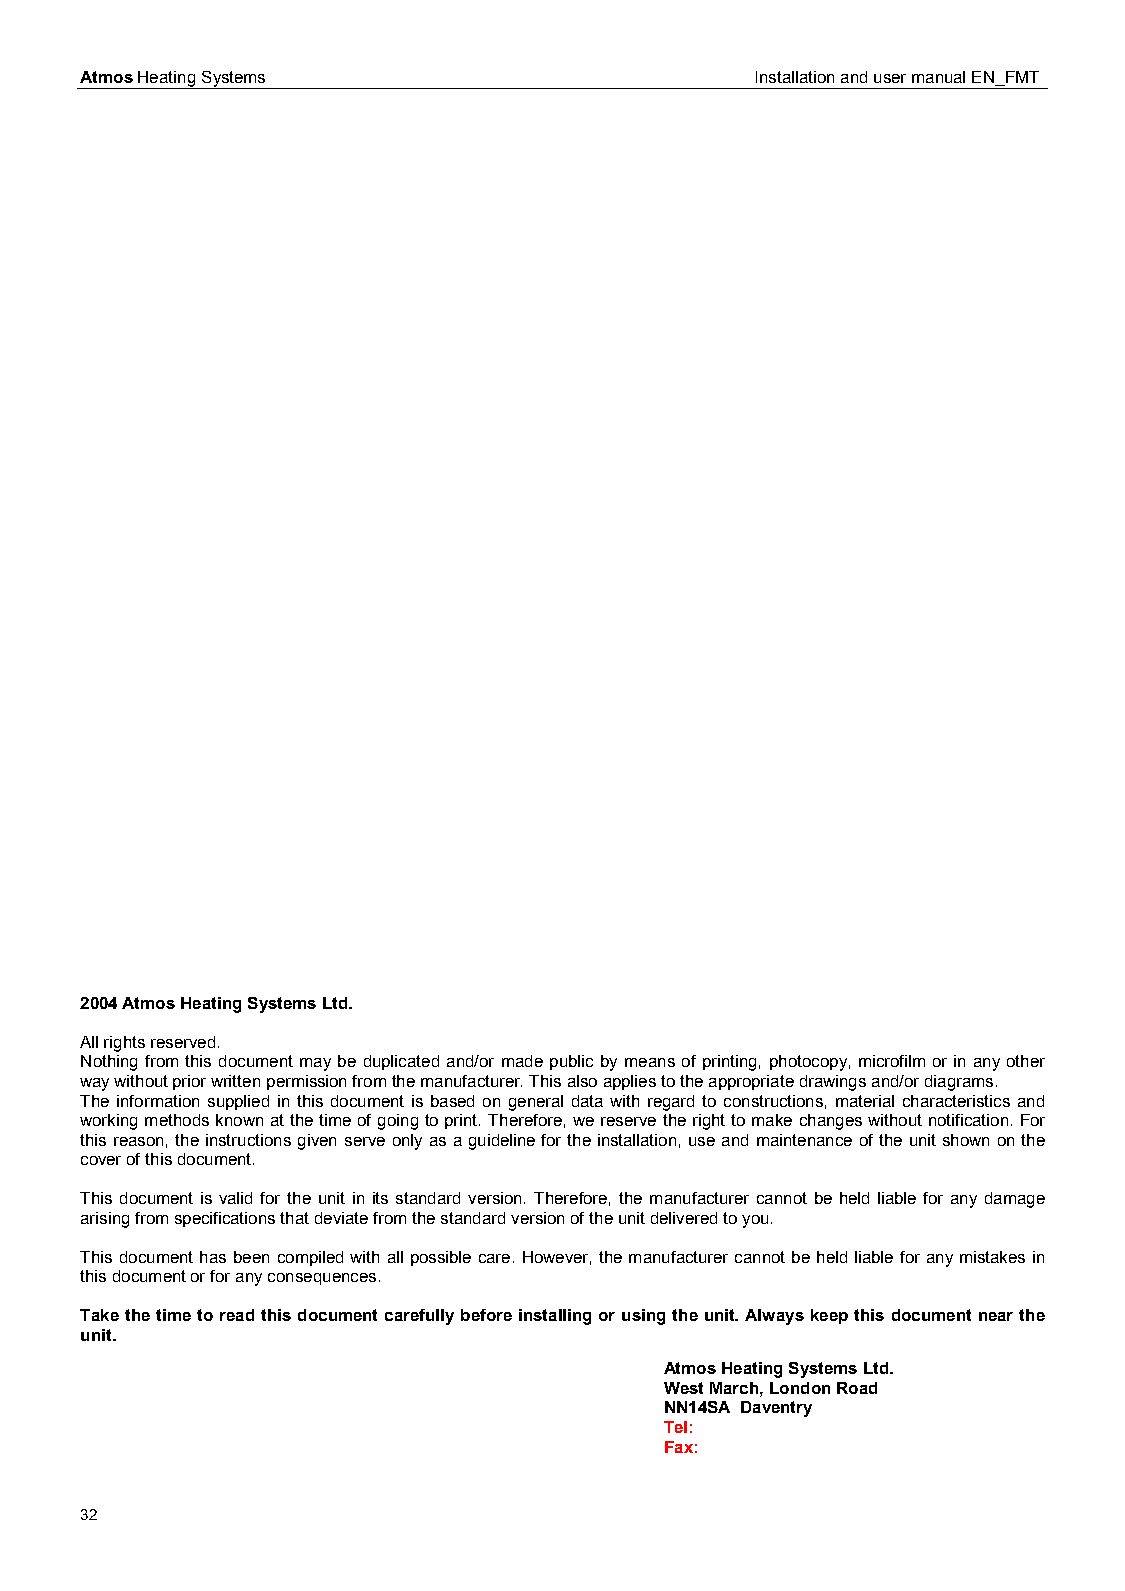 This screenshot has height=1591, width=1125. Describe the element at coordinates (938, 77) in the screenshot. I see `manual` at that location.
